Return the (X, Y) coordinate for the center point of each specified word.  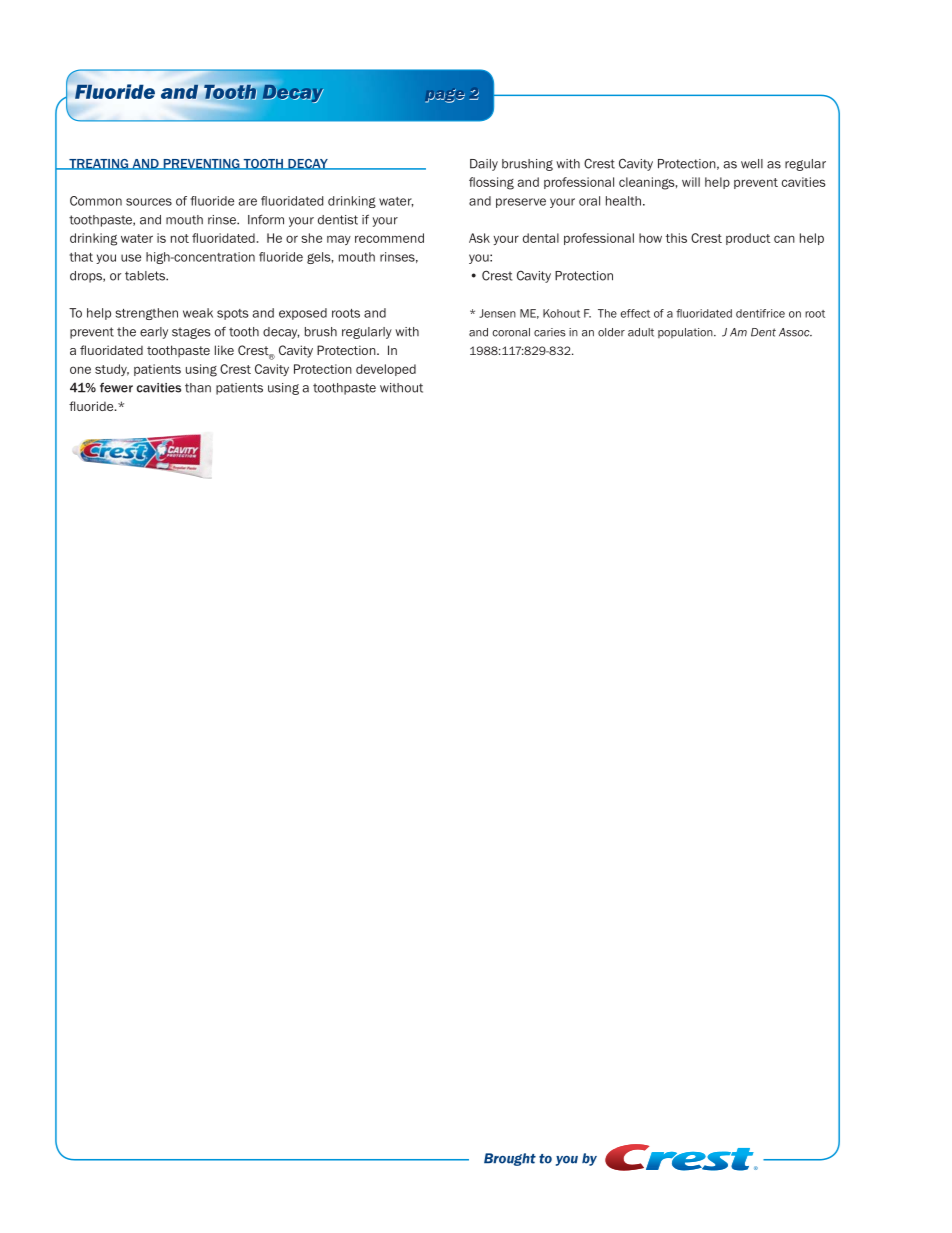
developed (386, 370)
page (445, 96)
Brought (510, 1159)
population (686, 333)
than (198, 388)
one (80, 370)
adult (641, 332)
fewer (116, 387)
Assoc (795, 332)
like (224, 350)
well (752, 164)
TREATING (99, 164)
